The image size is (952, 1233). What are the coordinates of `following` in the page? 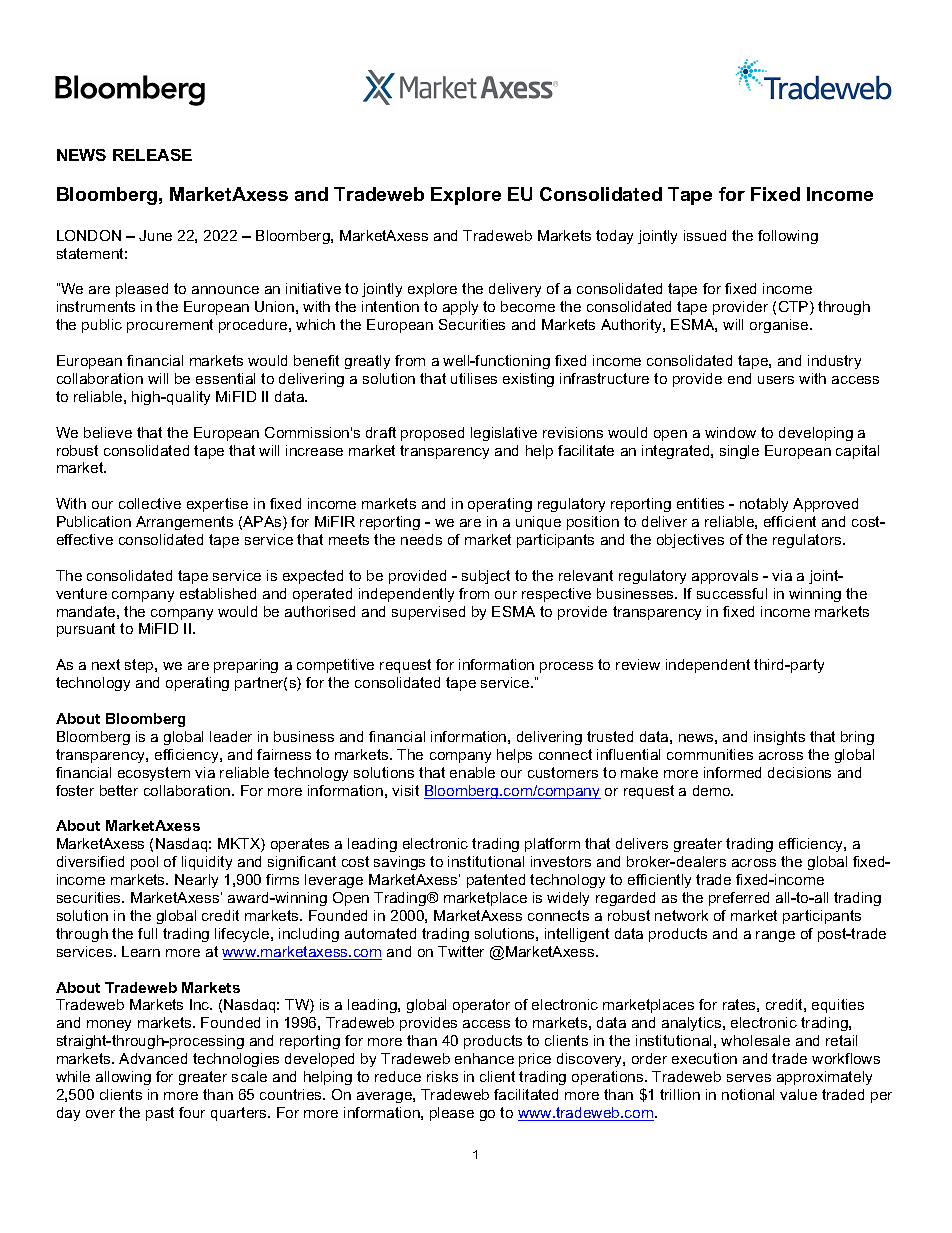 It's located at (788, 237).
